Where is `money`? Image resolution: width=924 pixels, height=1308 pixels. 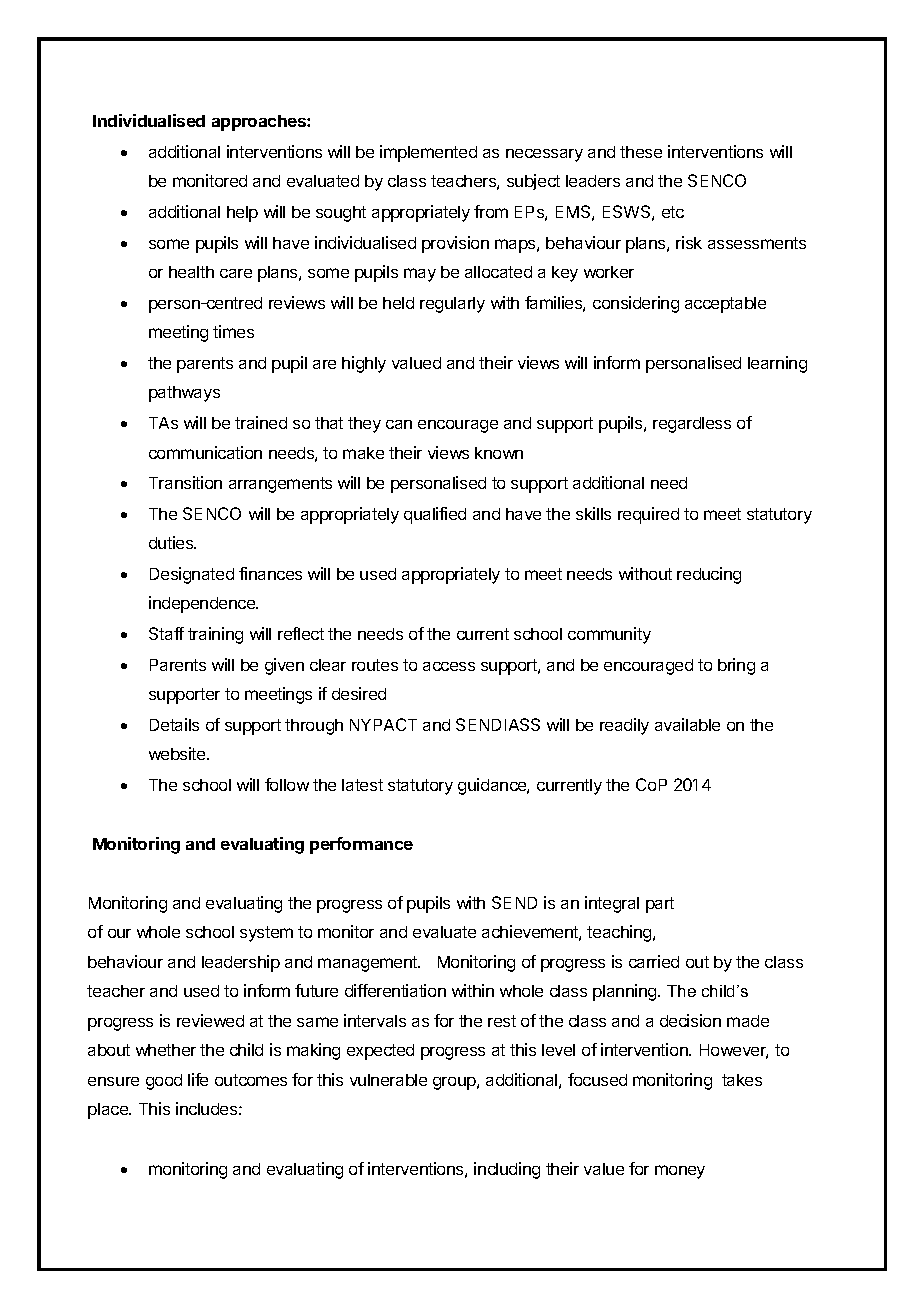 money is located at coordinates (680, 1172).
